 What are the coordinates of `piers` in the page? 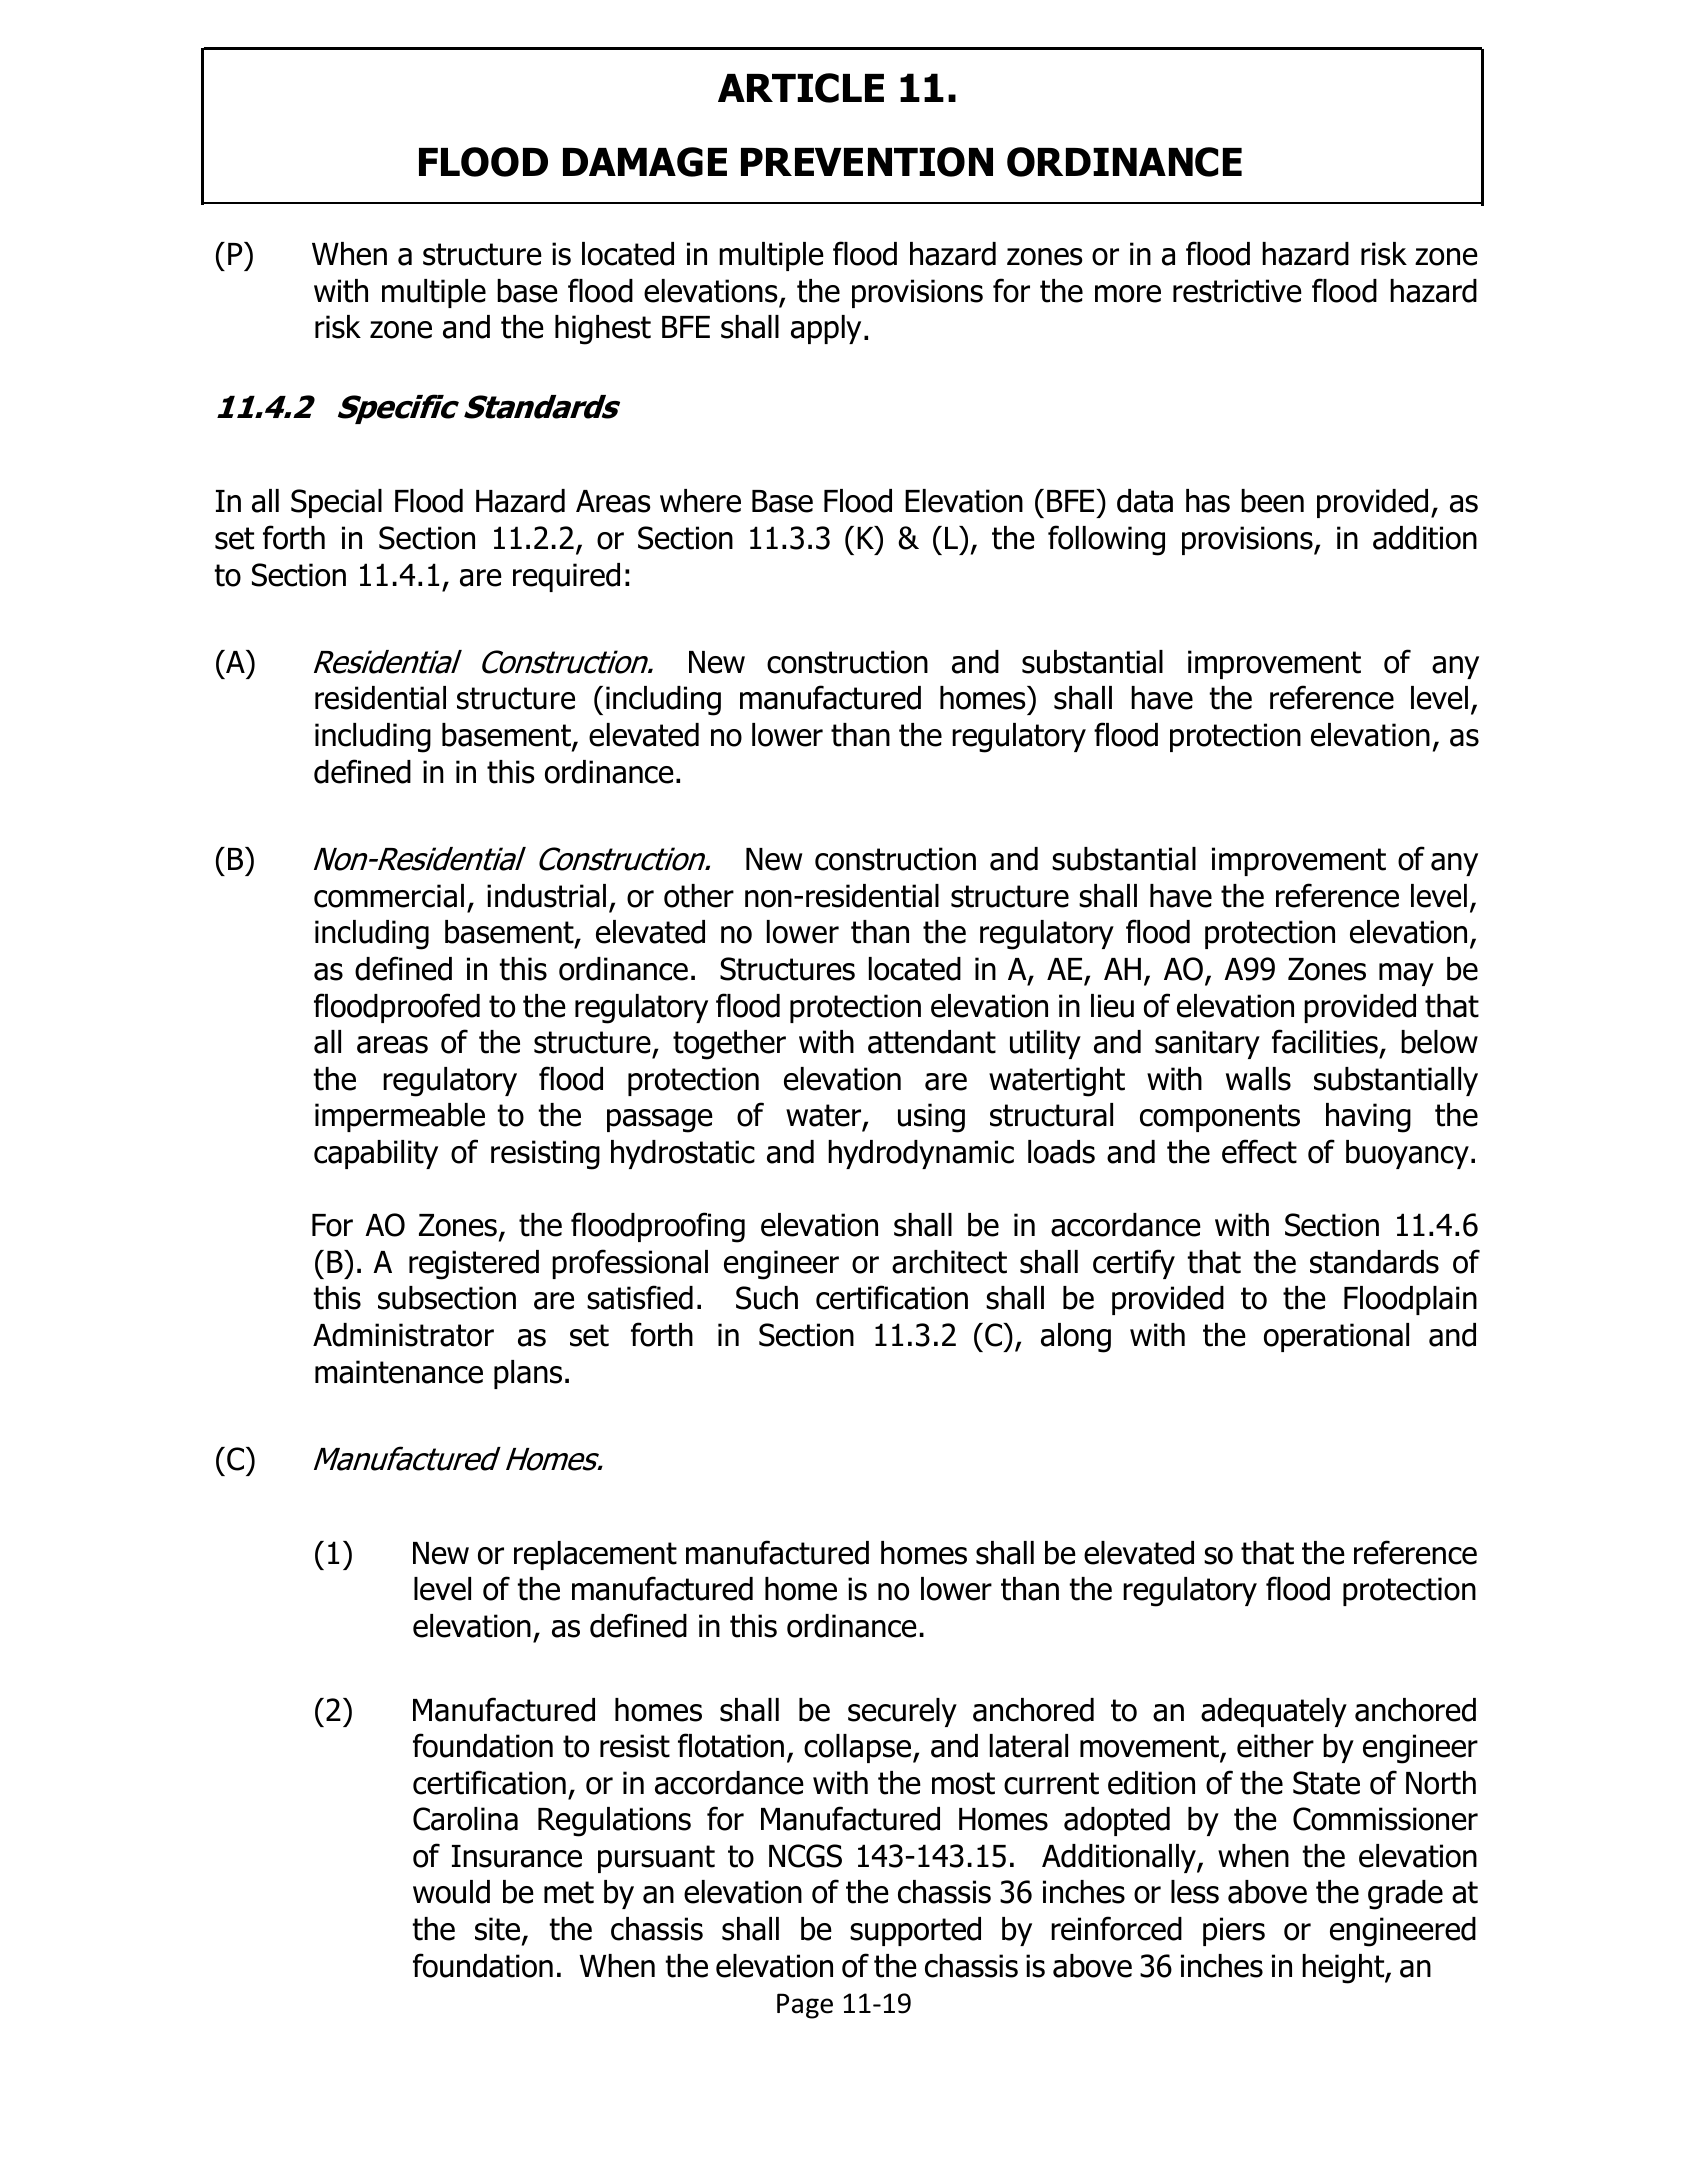 It's located at (1234, 1931).
